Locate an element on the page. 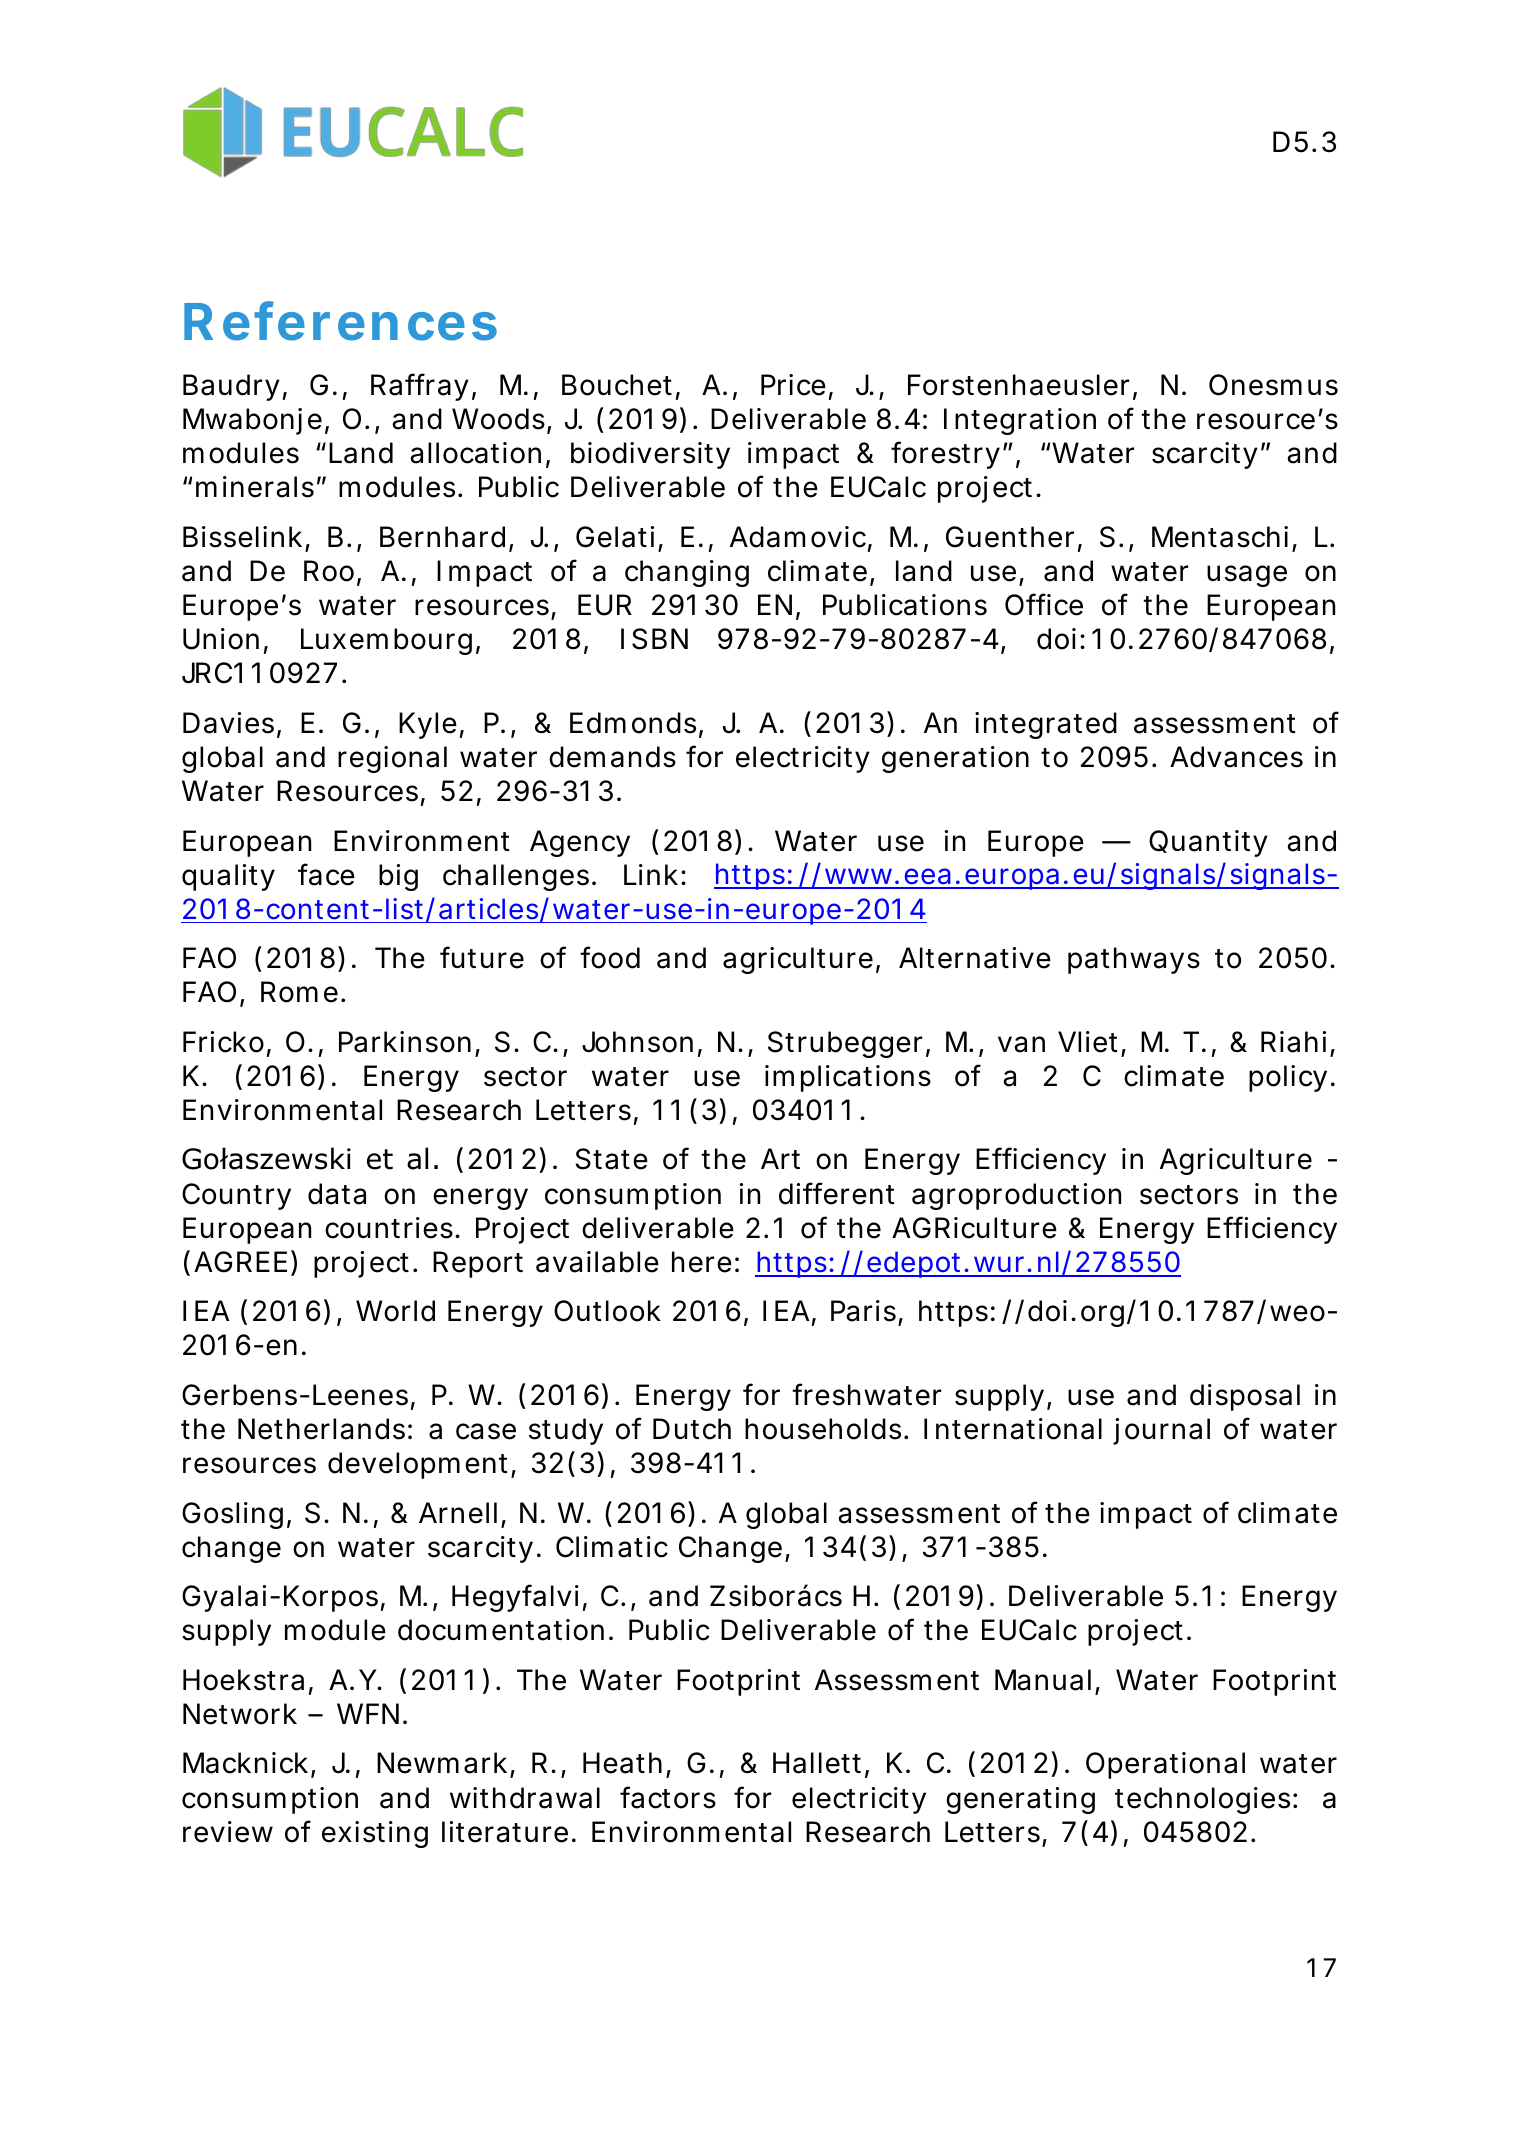  face is located at coordinates (326, 874).
